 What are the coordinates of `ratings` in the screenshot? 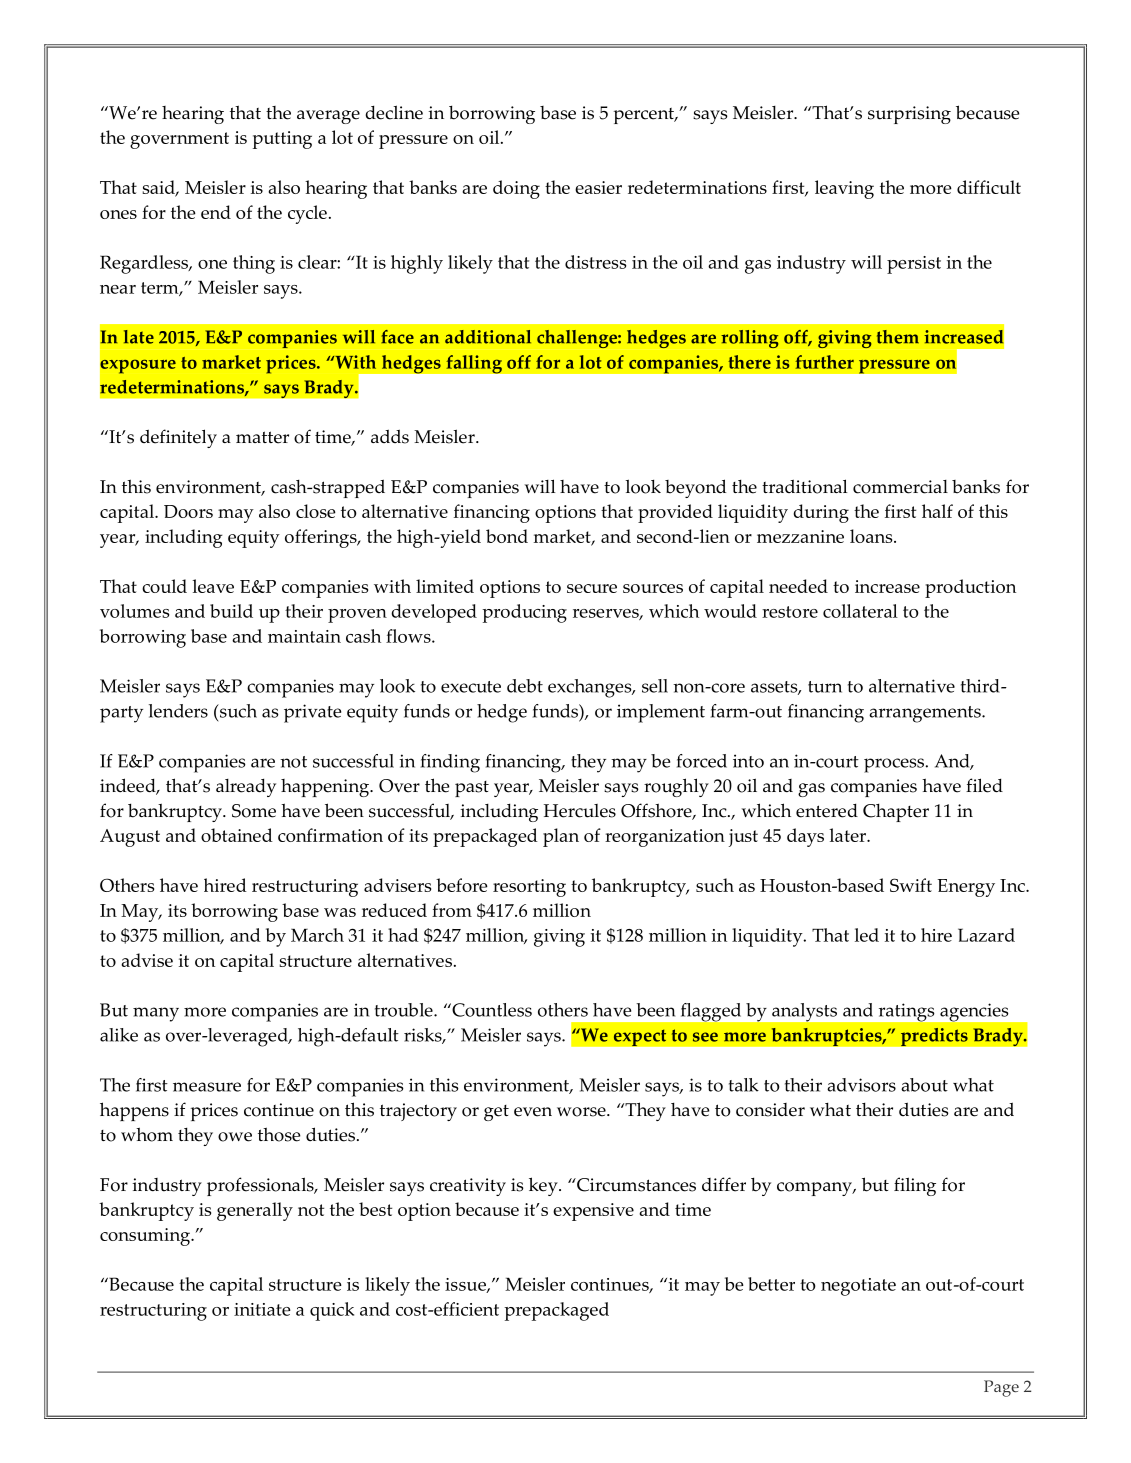 It's located at (906, 1013).
